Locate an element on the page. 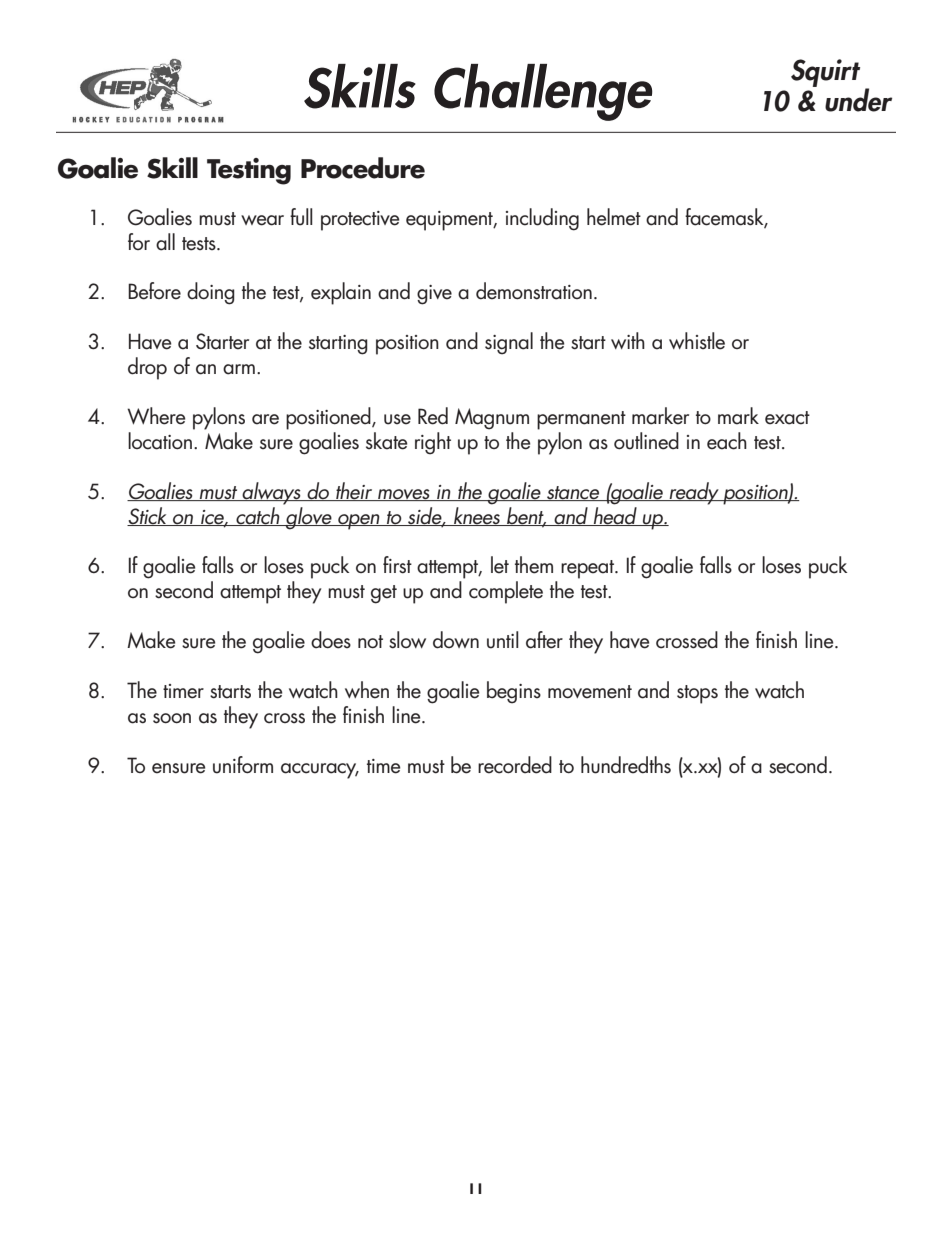 The width and height of the image is (952, 1233). exact is located at coordinates (787, 418).
